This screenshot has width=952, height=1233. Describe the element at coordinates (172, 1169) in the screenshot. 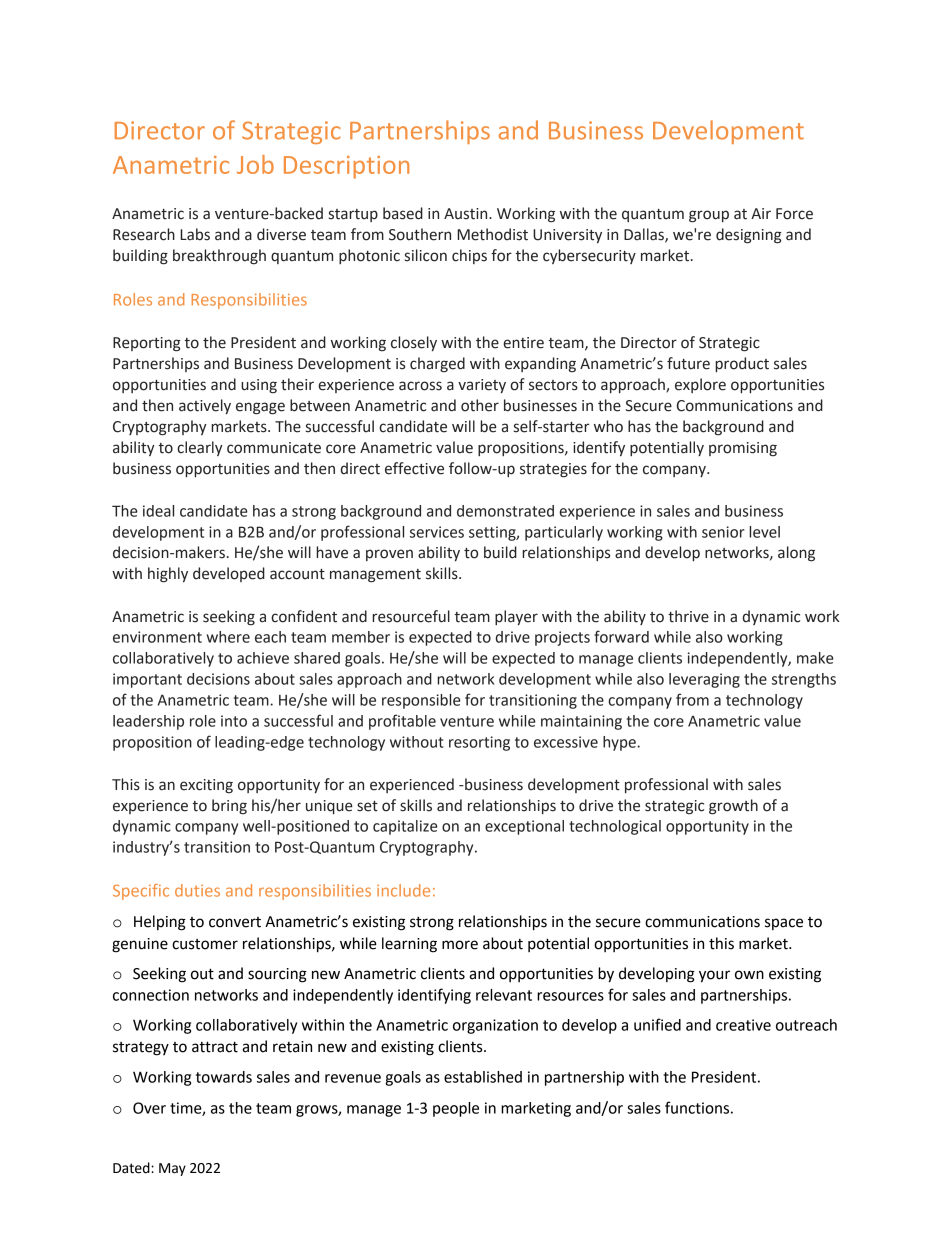

I see `May` at that location.
